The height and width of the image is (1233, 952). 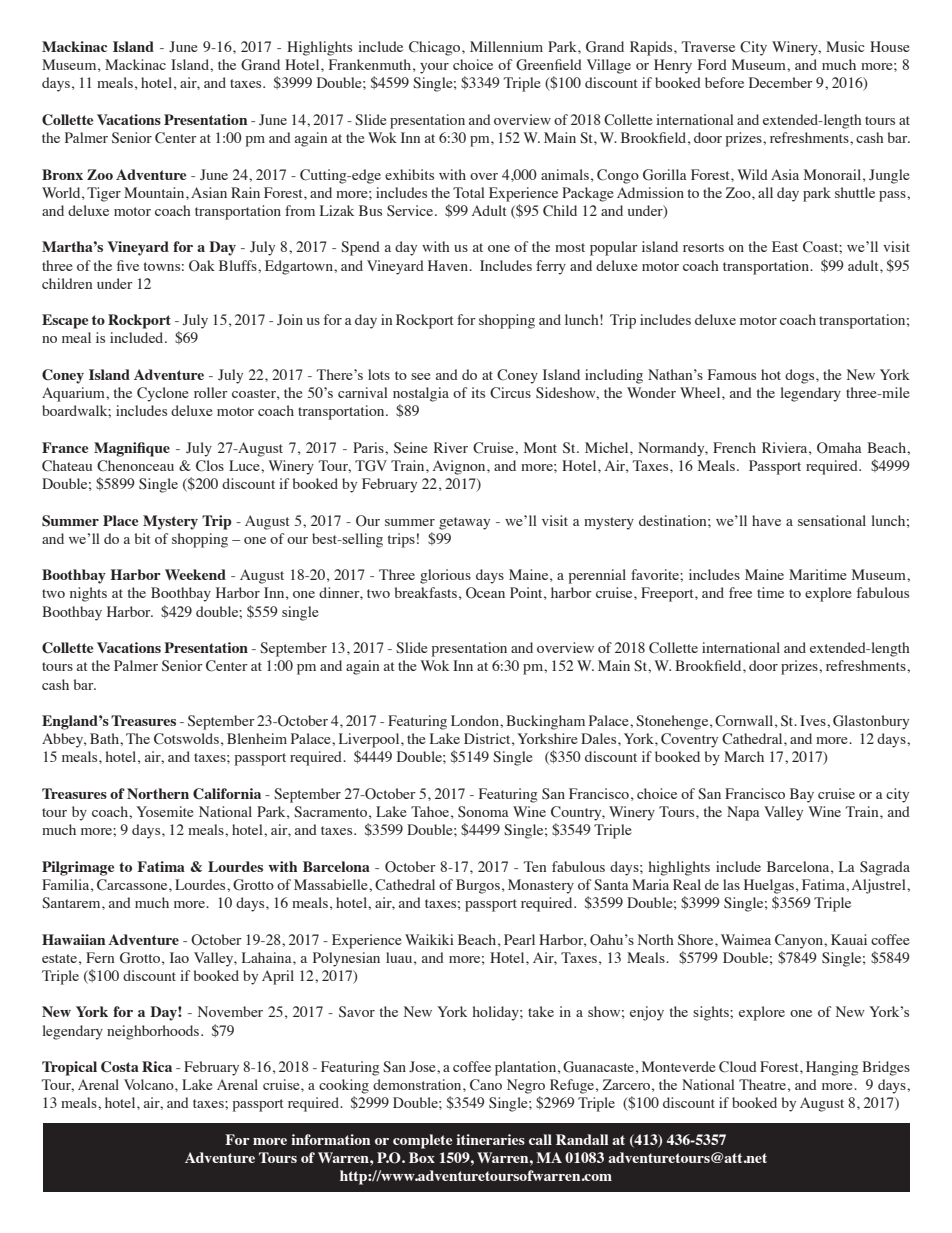 What do you see at coordinates (743, 813) in the image?
I see `Napa` at bounding box center [743, 813].
